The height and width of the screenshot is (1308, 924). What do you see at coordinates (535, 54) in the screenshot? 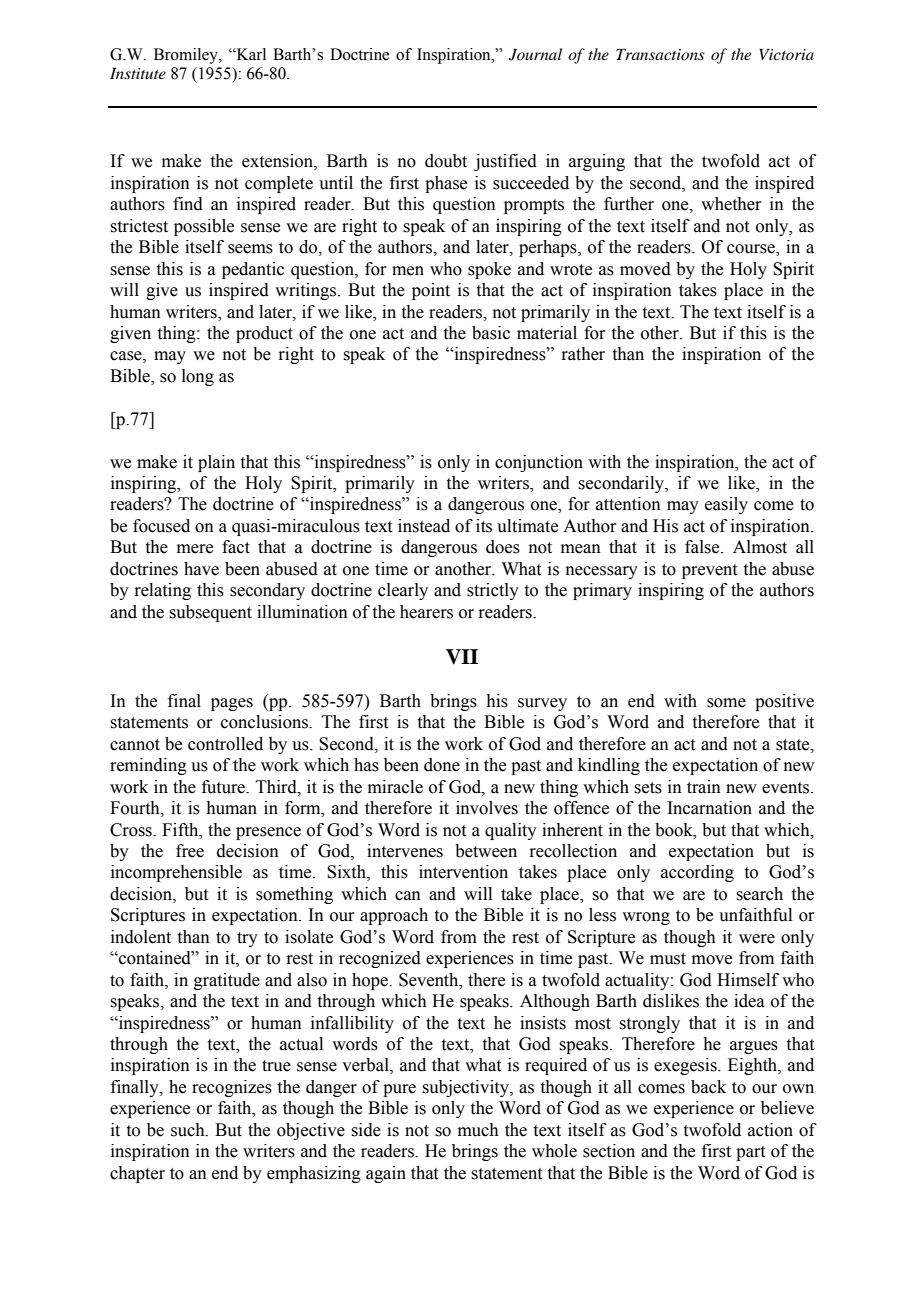
I see `Journal` at bounding box center [535, 54].
